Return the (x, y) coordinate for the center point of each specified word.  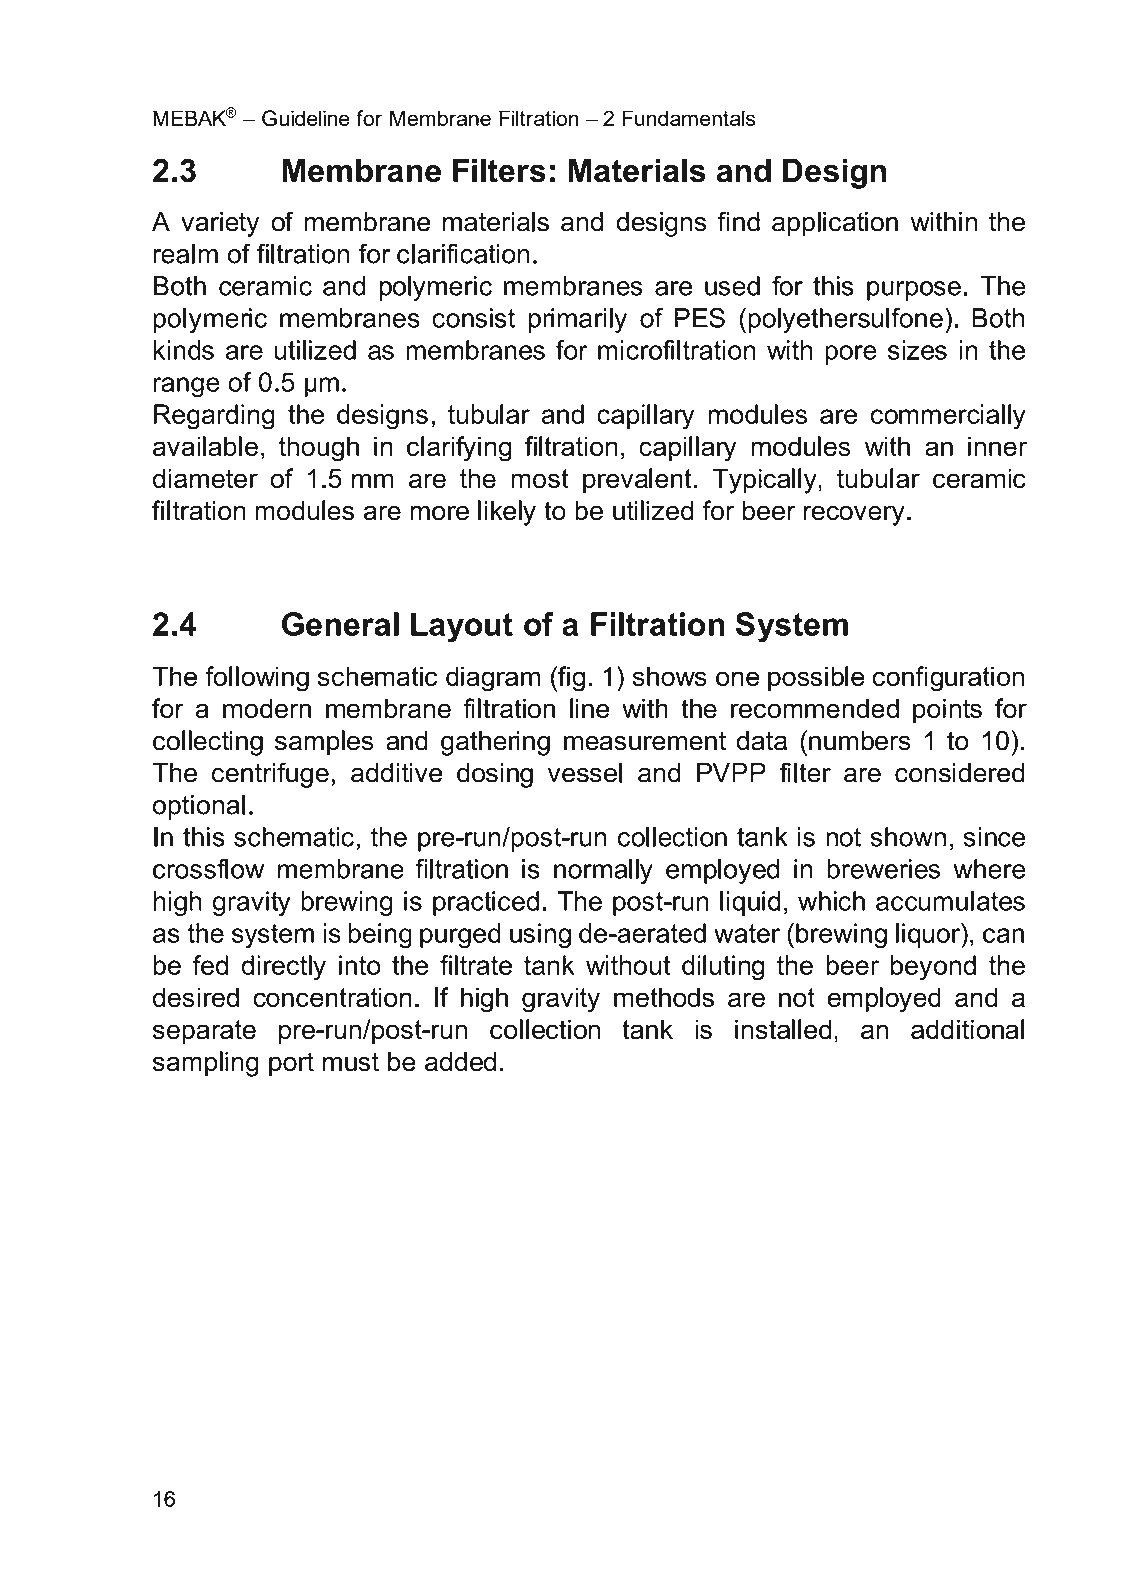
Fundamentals (689, 118)
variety (220, 224)
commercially (948, 417)
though (319, 449)
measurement (645, 741)
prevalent (637, 481)
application (835, 224)
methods (664, 997)
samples (324, 743)
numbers (860, 740)
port (291, 1064)
